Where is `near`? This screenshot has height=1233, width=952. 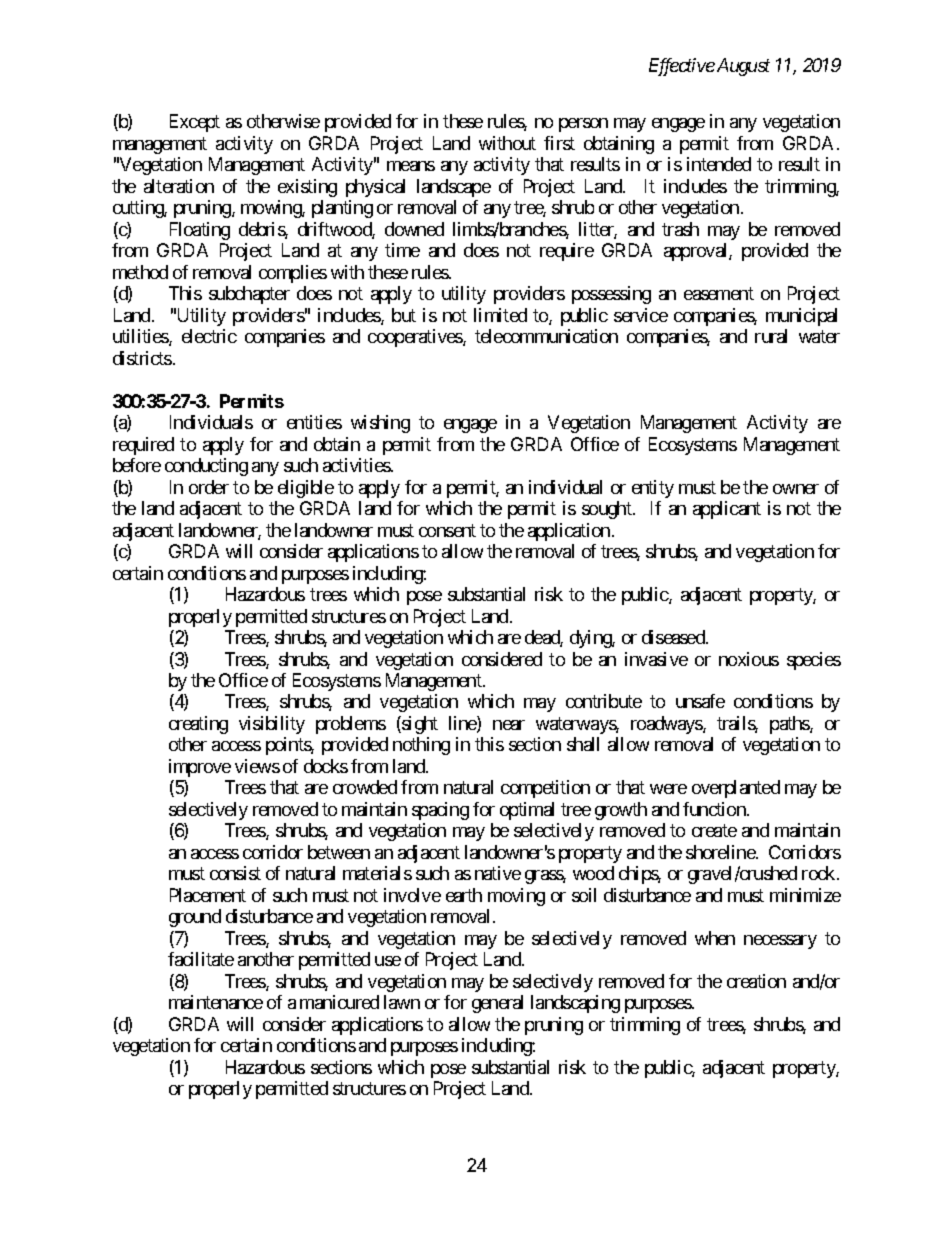
near is located at coordinates (509, 725).
